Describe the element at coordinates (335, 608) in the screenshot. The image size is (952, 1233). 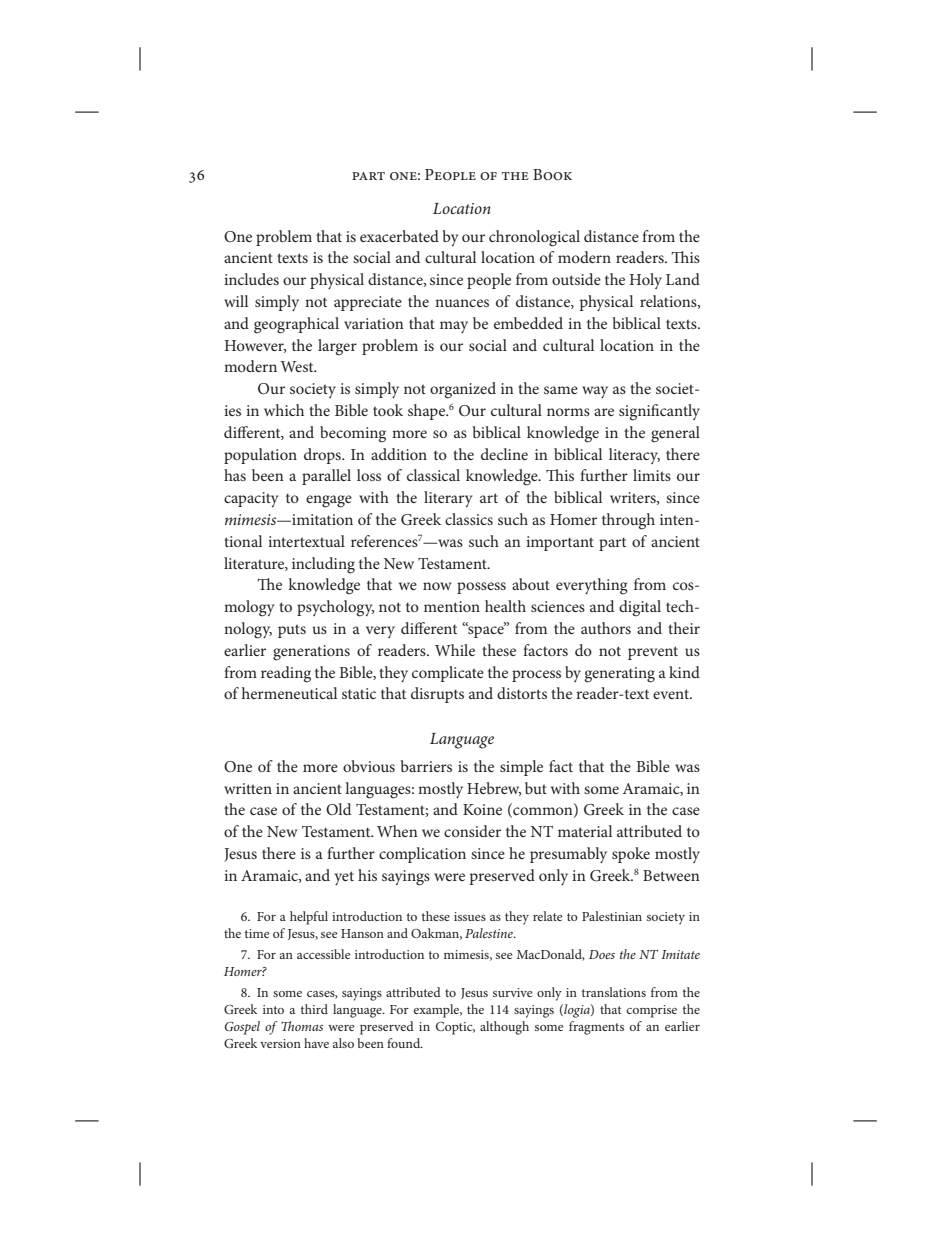
I see `psychology` at that location.
